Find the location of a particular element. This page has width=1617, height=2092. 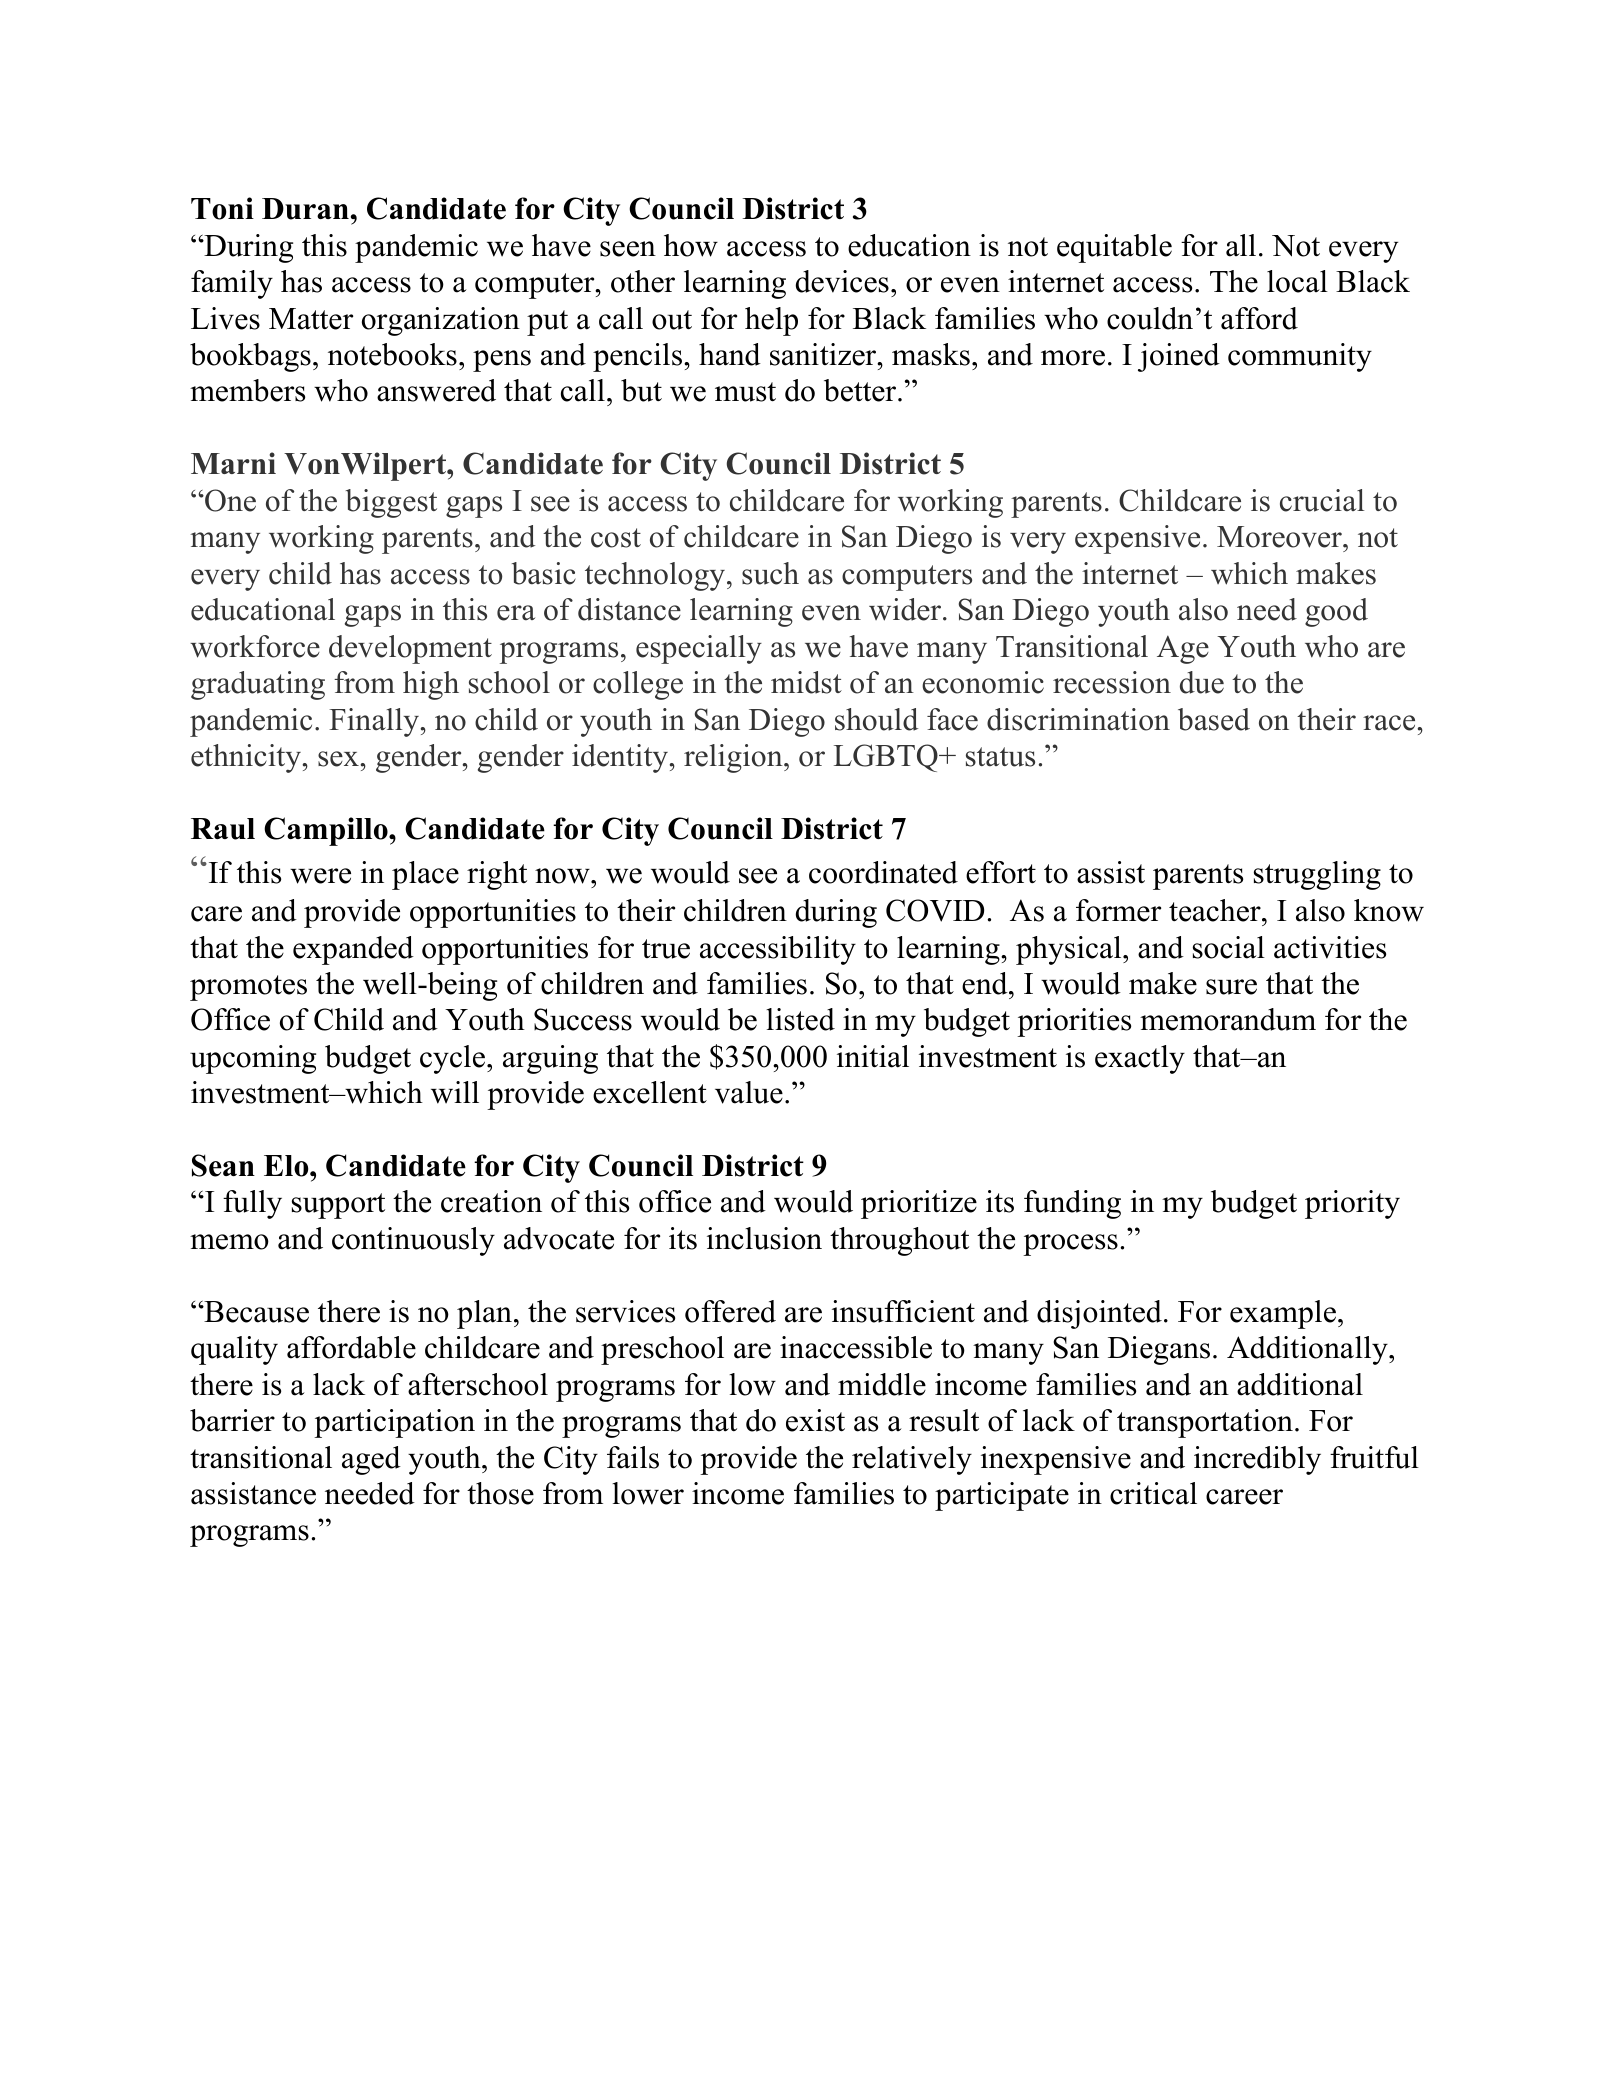

Duran is located at coordinates (305, 209).
